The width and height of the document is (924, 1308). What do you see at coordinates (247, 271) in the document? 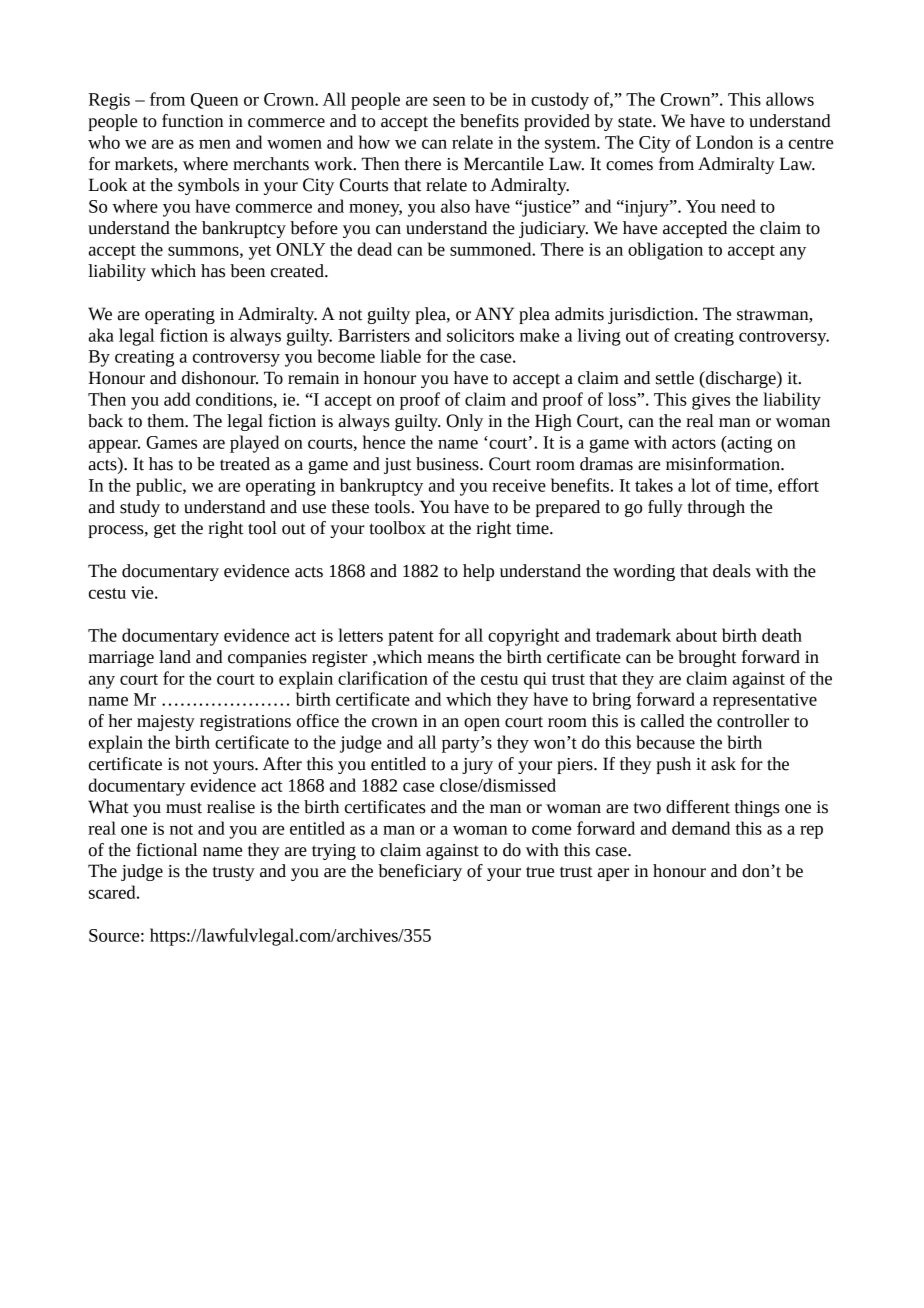
I see `been` at bounding box center [247, 271].
